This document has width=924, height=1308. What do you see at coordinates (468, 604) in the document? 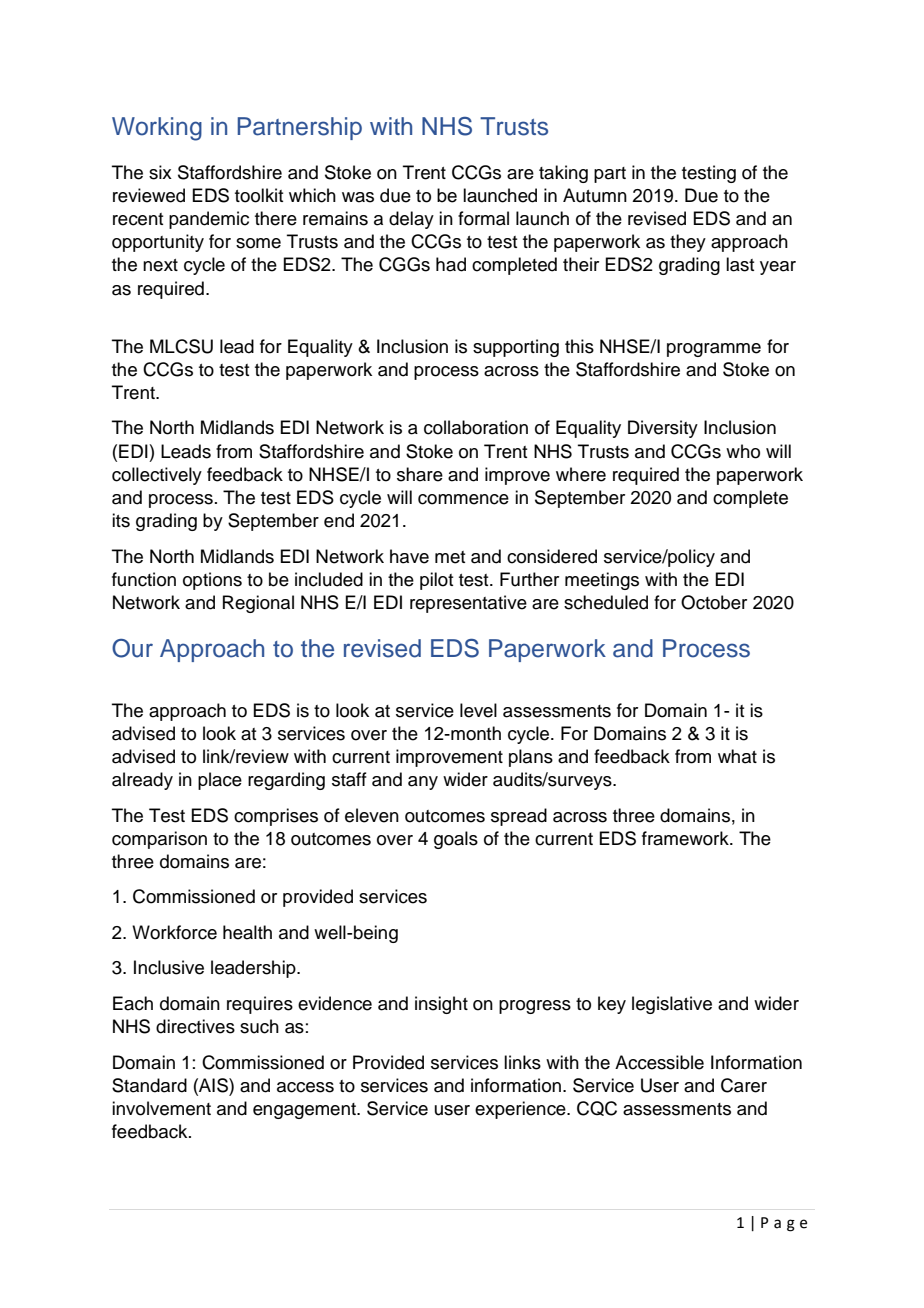
I see `representative` at bounding box center [468, 604].
